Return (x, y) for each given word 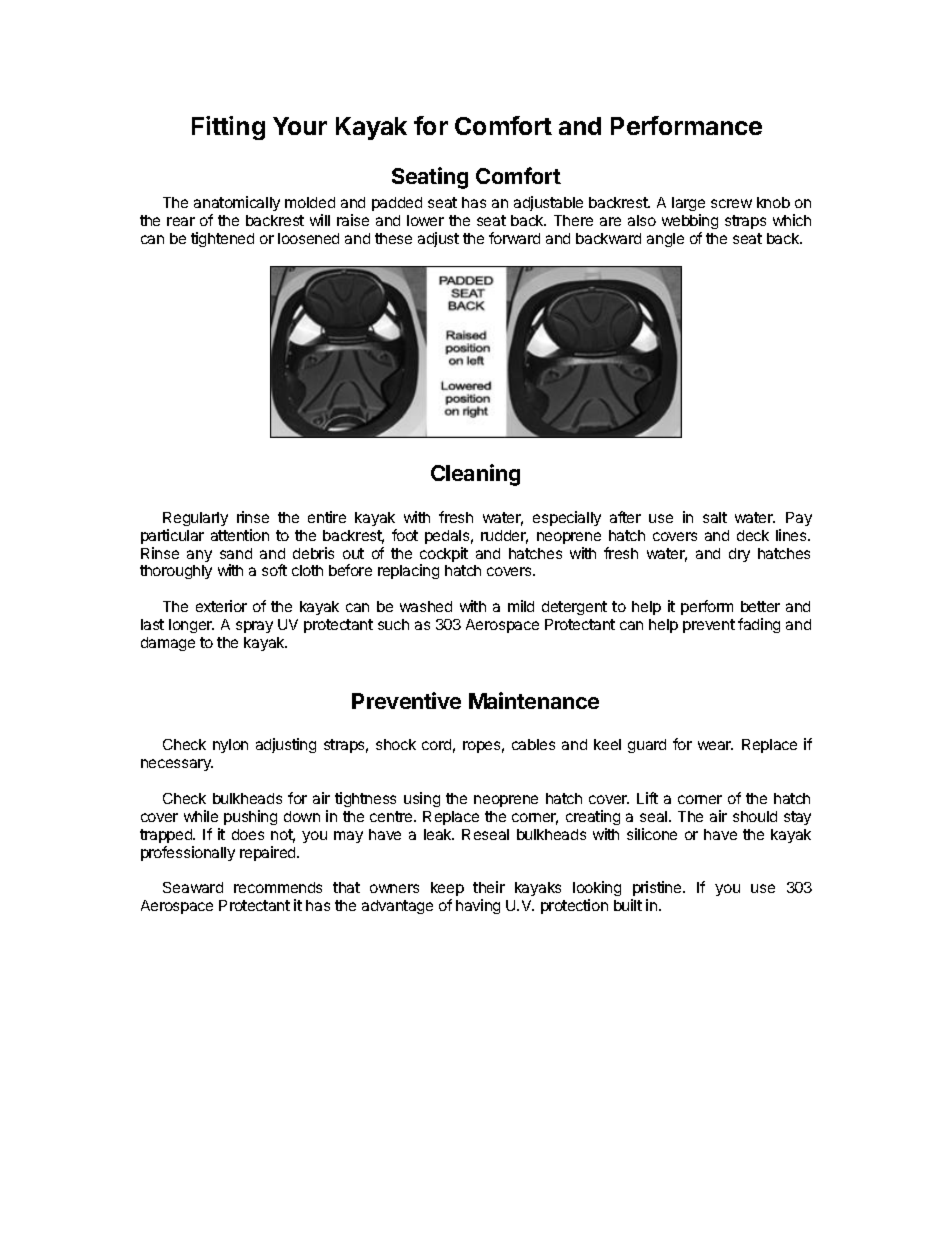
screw (731, 203)
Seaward (193, 887)
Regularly (195, 519)
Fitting (228, 128)
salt (715, 517)
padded (397, 204)
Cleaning (475, 475)
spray (254, 627)
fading (759, 625)
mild (521, 606)
